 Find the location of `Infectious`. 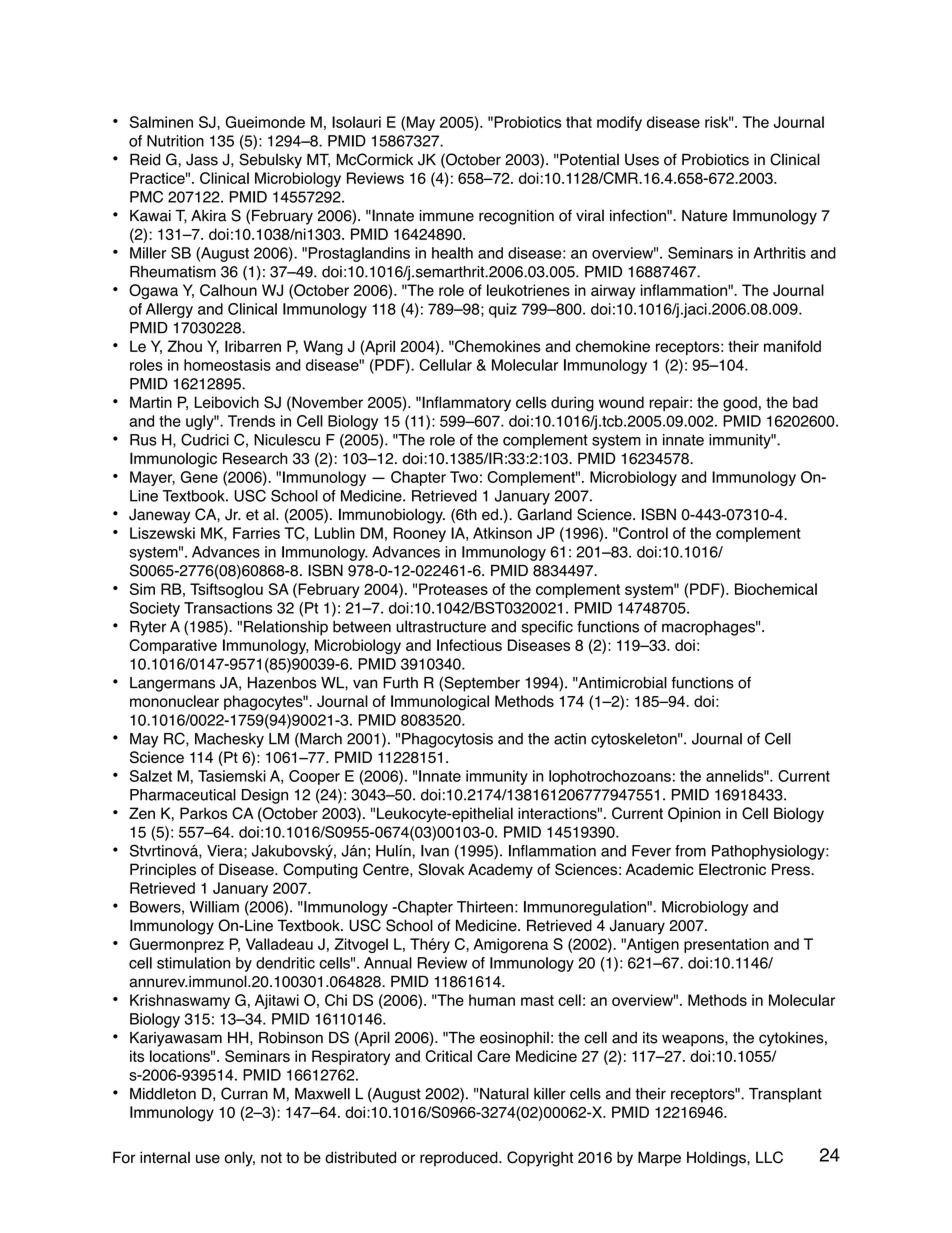

Infectious is located at coordinates (469, 645).
